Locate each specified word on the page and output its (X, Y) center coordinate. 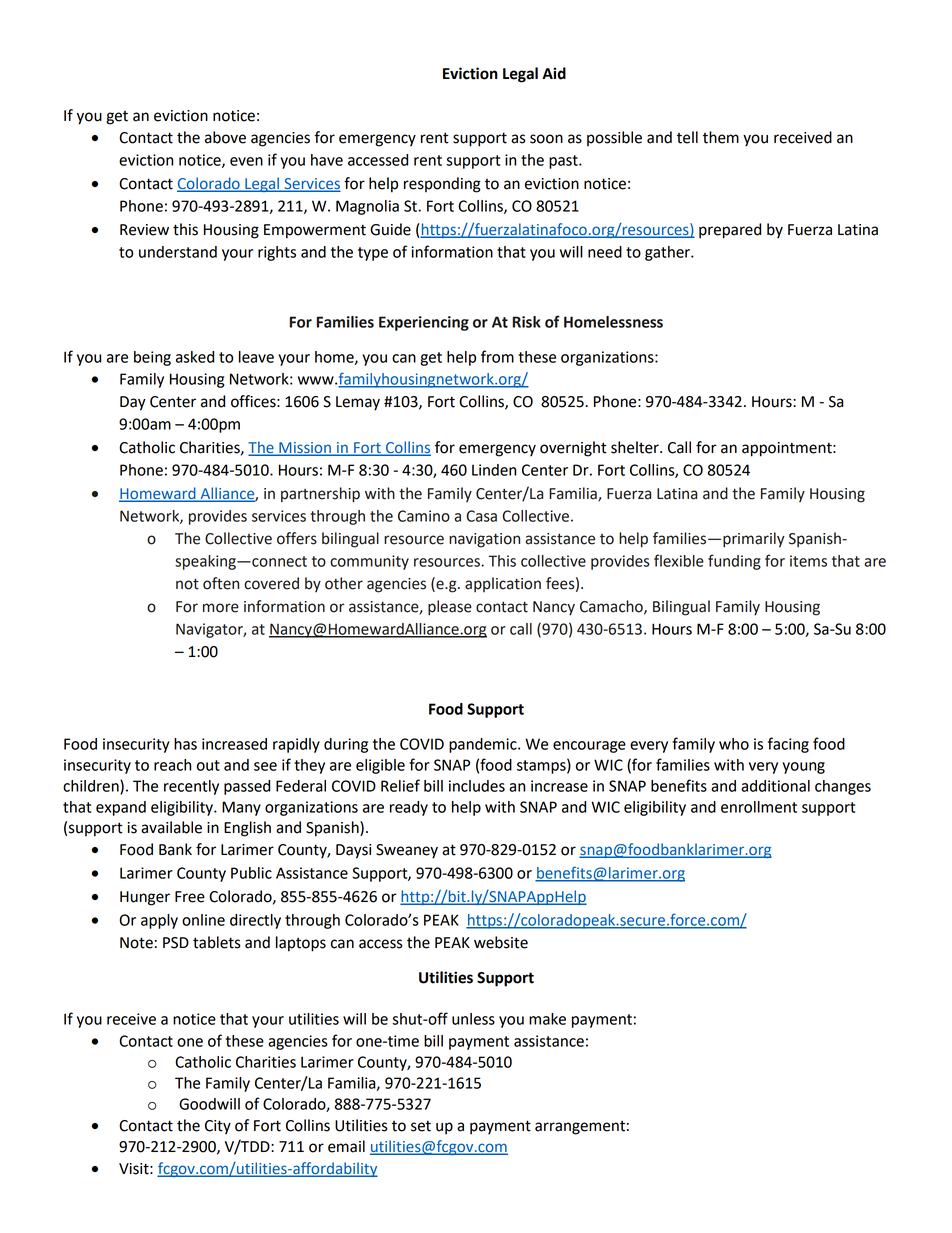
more (221, 608)
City (218, 1127)
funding (734, 562)
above (225, 137)
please (450, 608)
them (721, 137)
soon (546, 139)
